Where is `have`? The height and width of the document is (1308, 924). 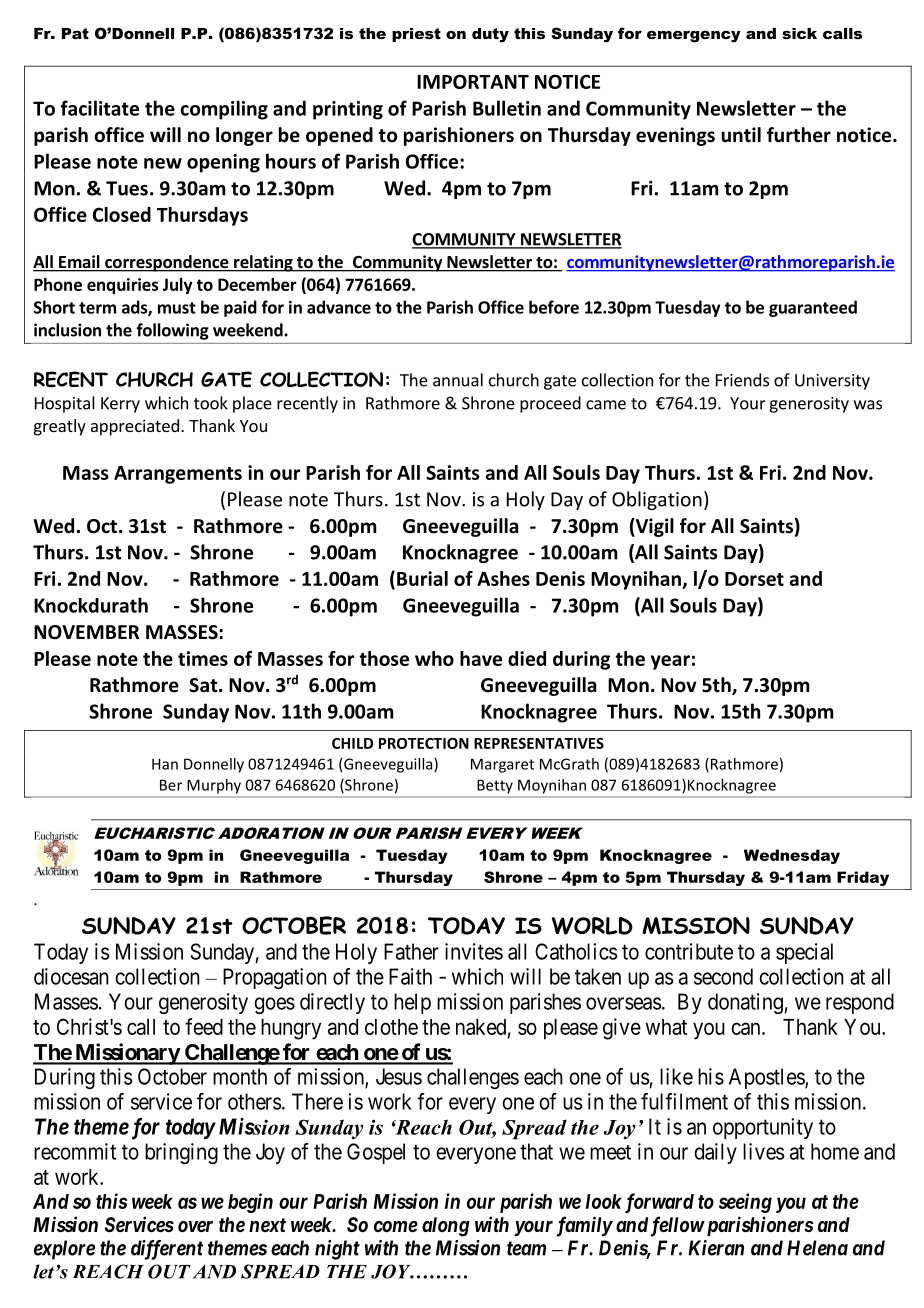 have is located at coordinates (481, 658).
